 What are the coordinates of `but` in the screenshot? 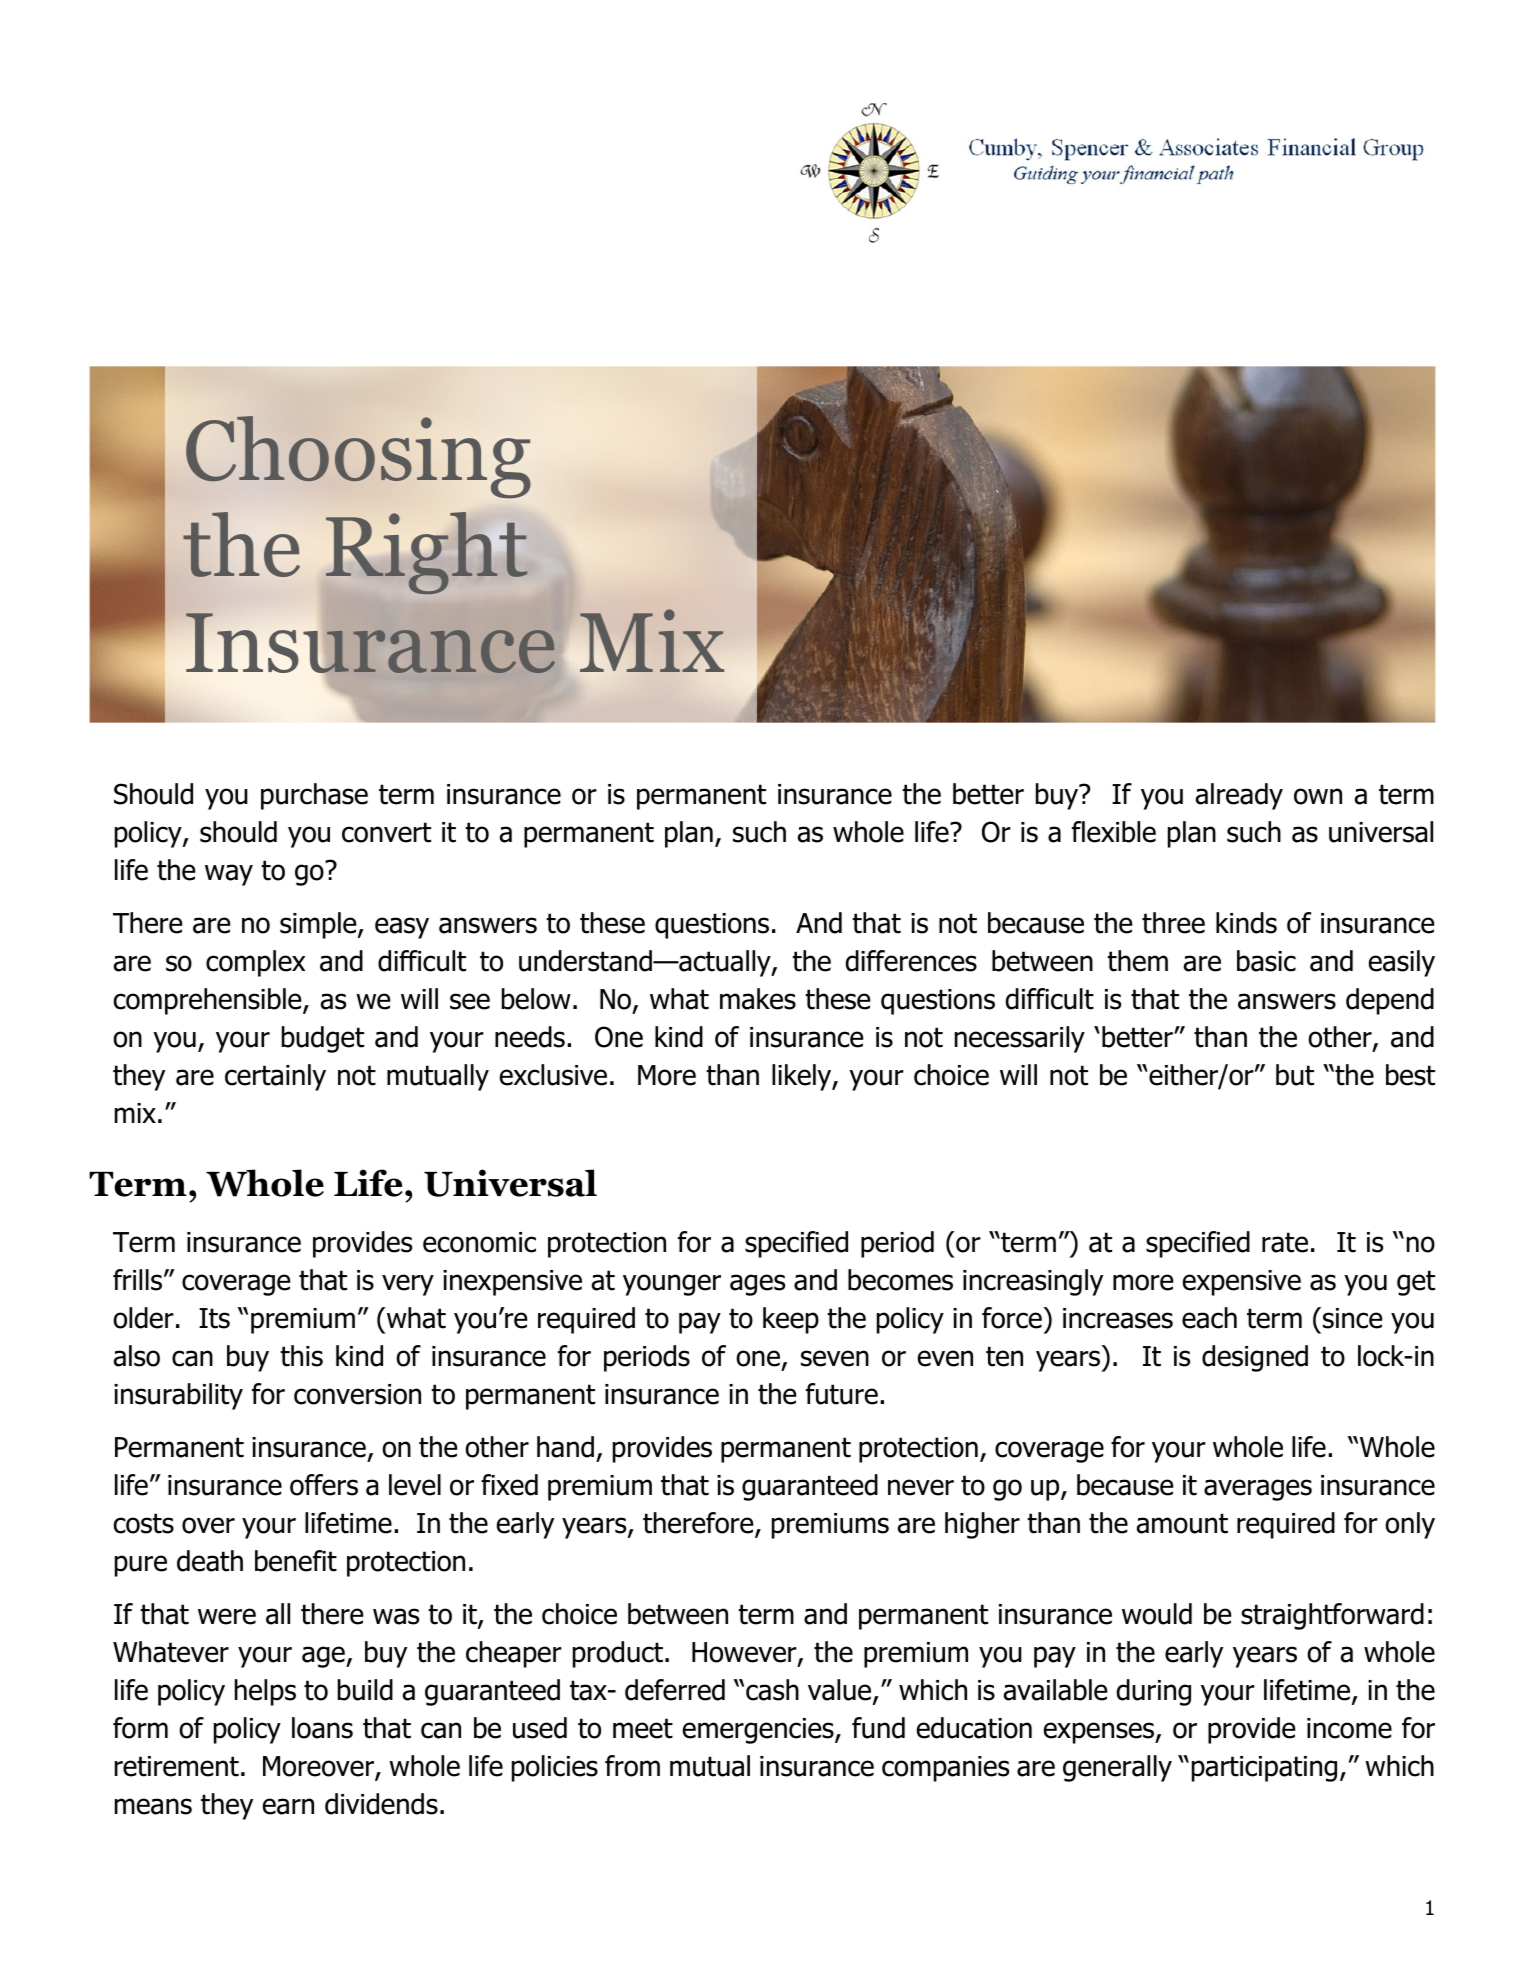 It's located at (1295, 1075).
